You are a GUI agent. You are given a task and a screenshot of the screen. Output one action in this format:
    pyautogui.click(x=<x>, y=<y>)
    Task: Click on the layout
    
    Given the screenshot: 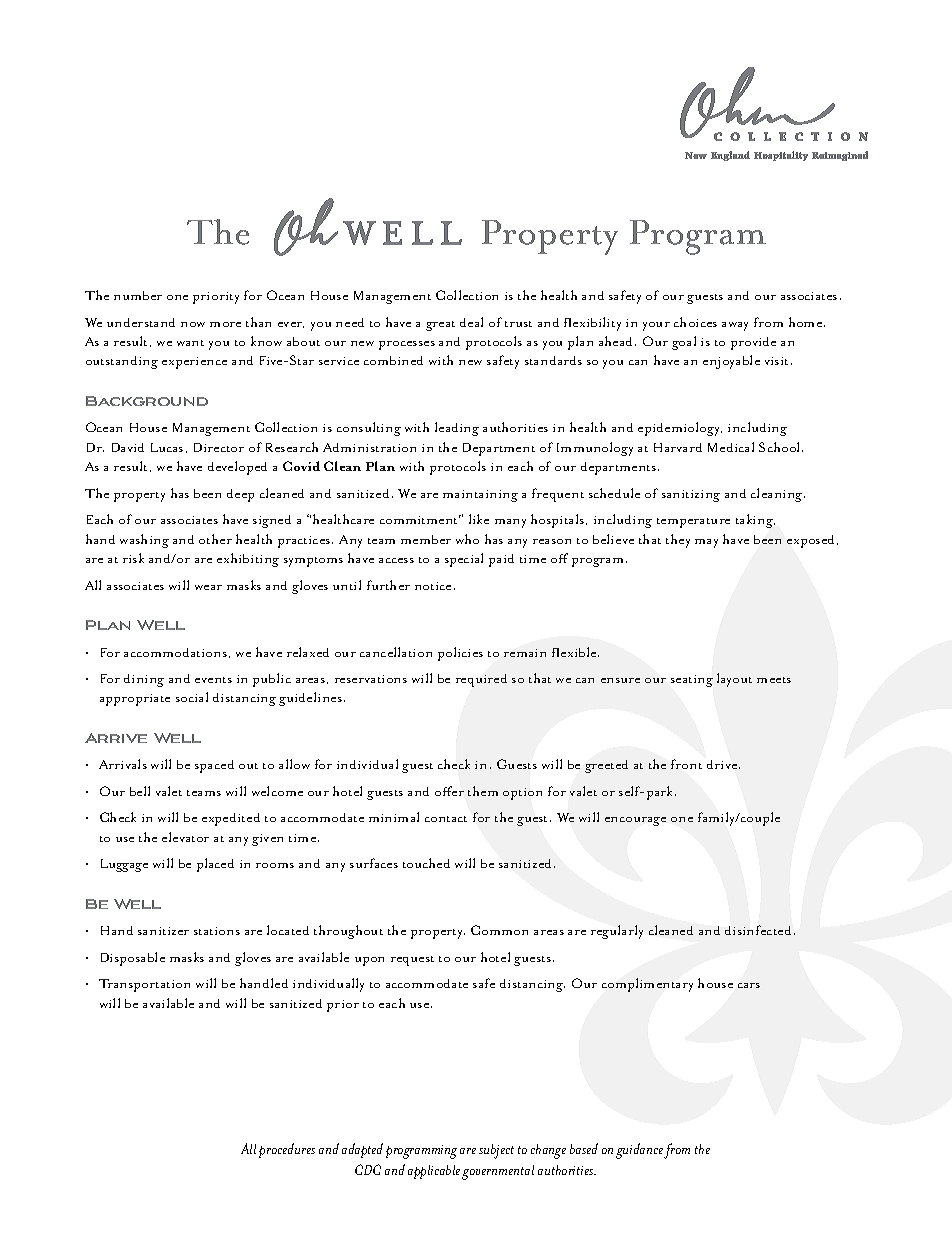 What is the action you would take?
    pyautogui.click(x=734, y=680)
